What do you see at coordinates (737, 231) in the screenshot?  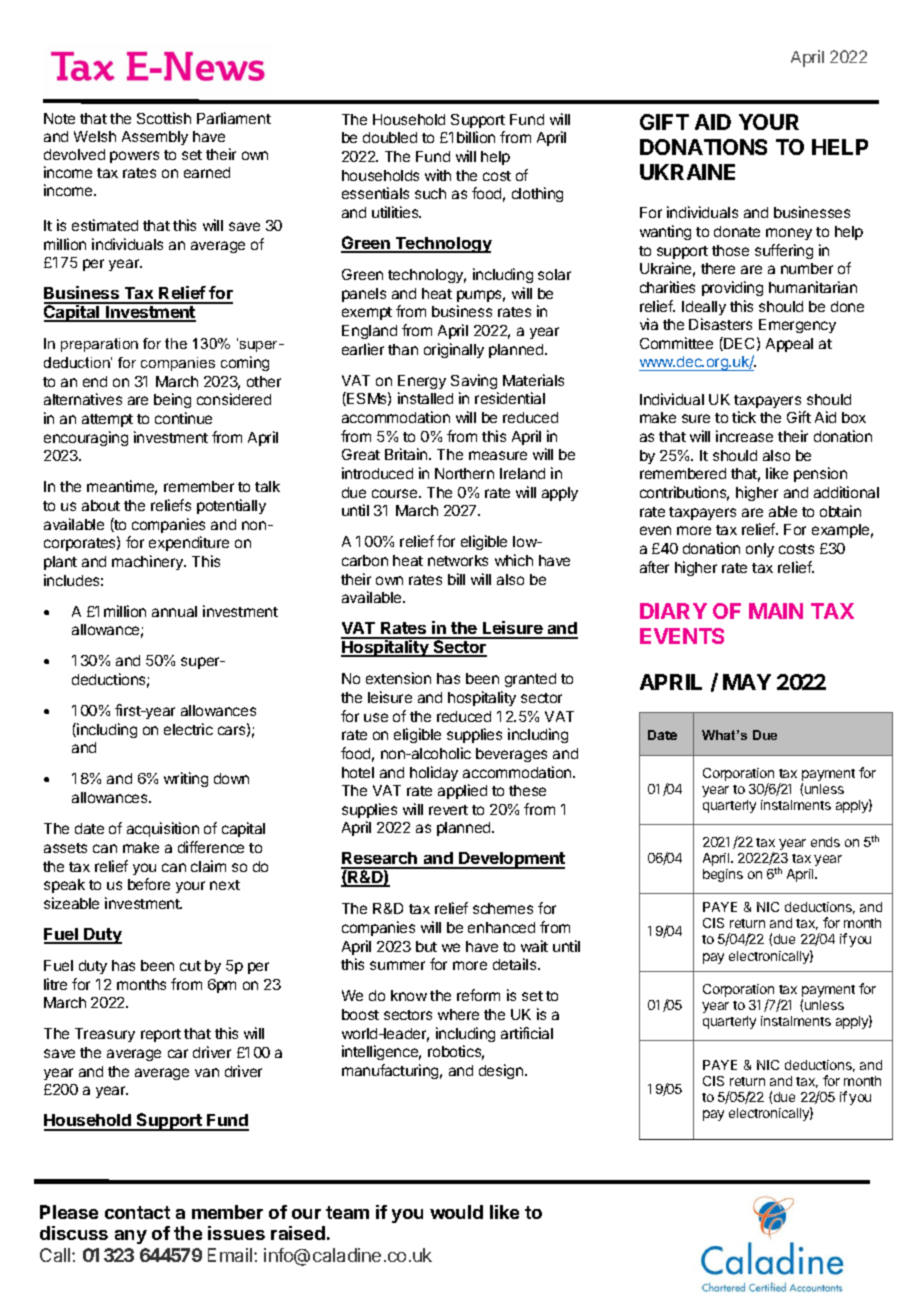 I see `donate` at bounding box center [737, 231].
